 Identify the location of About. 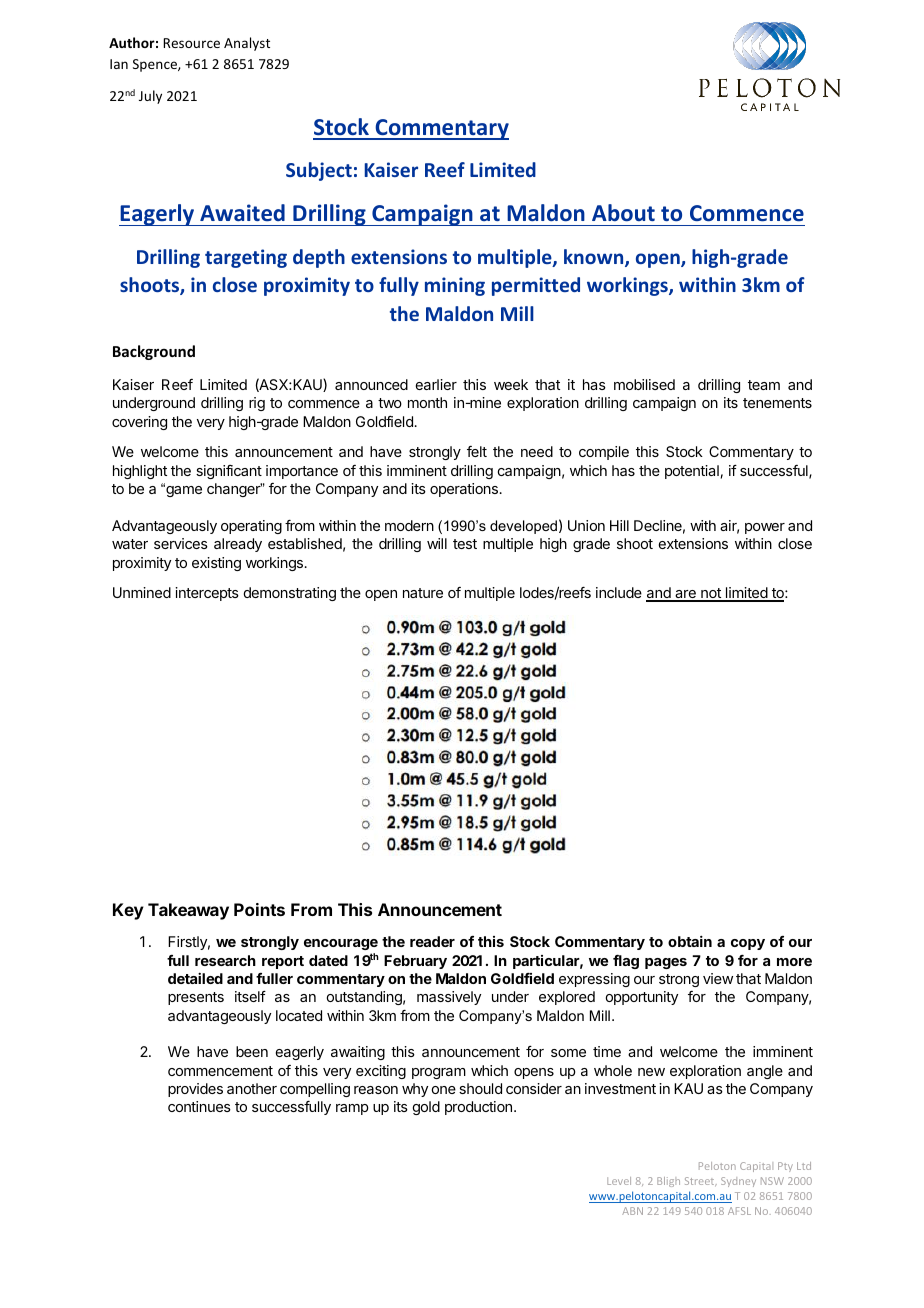
(623, 213).
